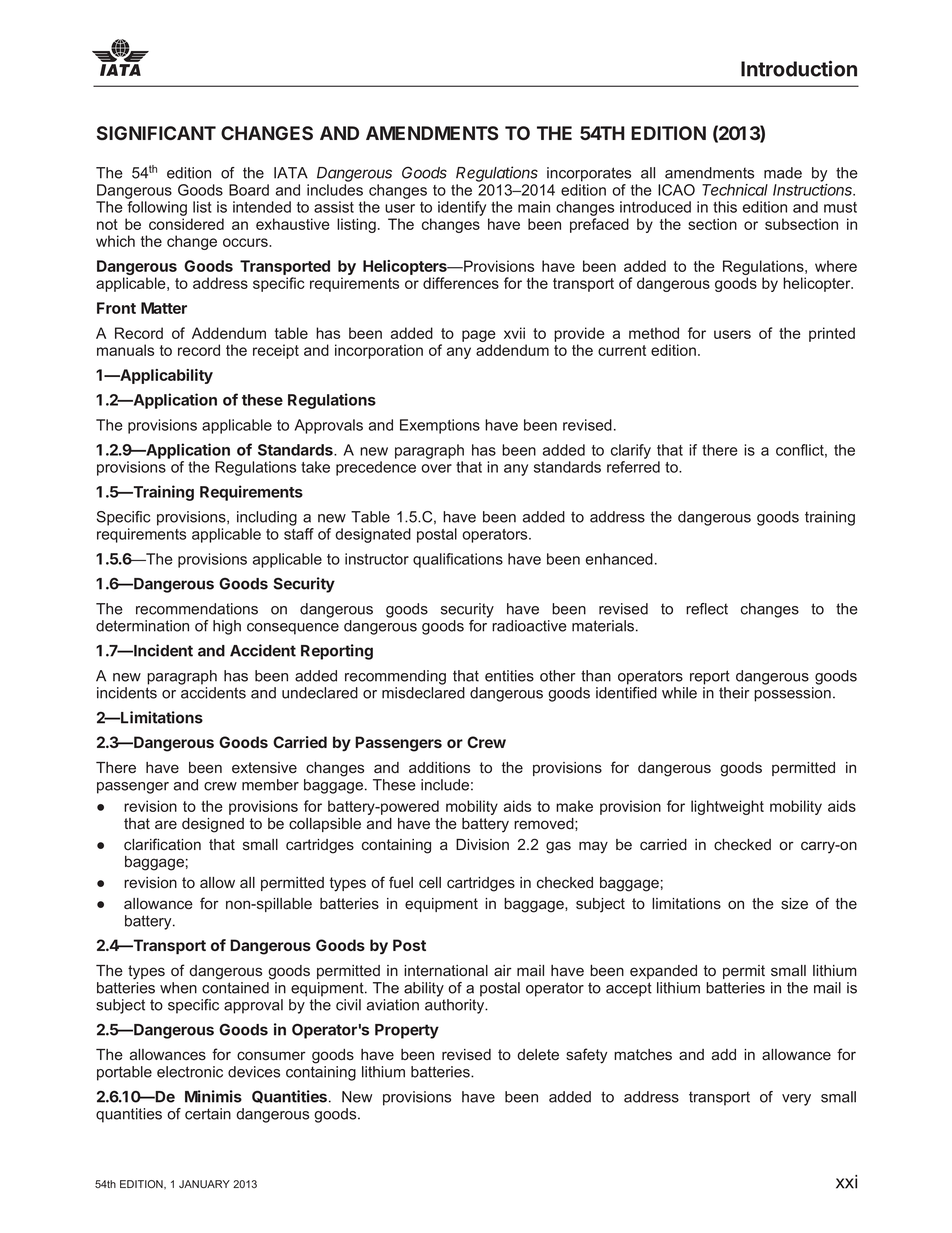  I want to click on JANUARY, so click(204, 1184).
